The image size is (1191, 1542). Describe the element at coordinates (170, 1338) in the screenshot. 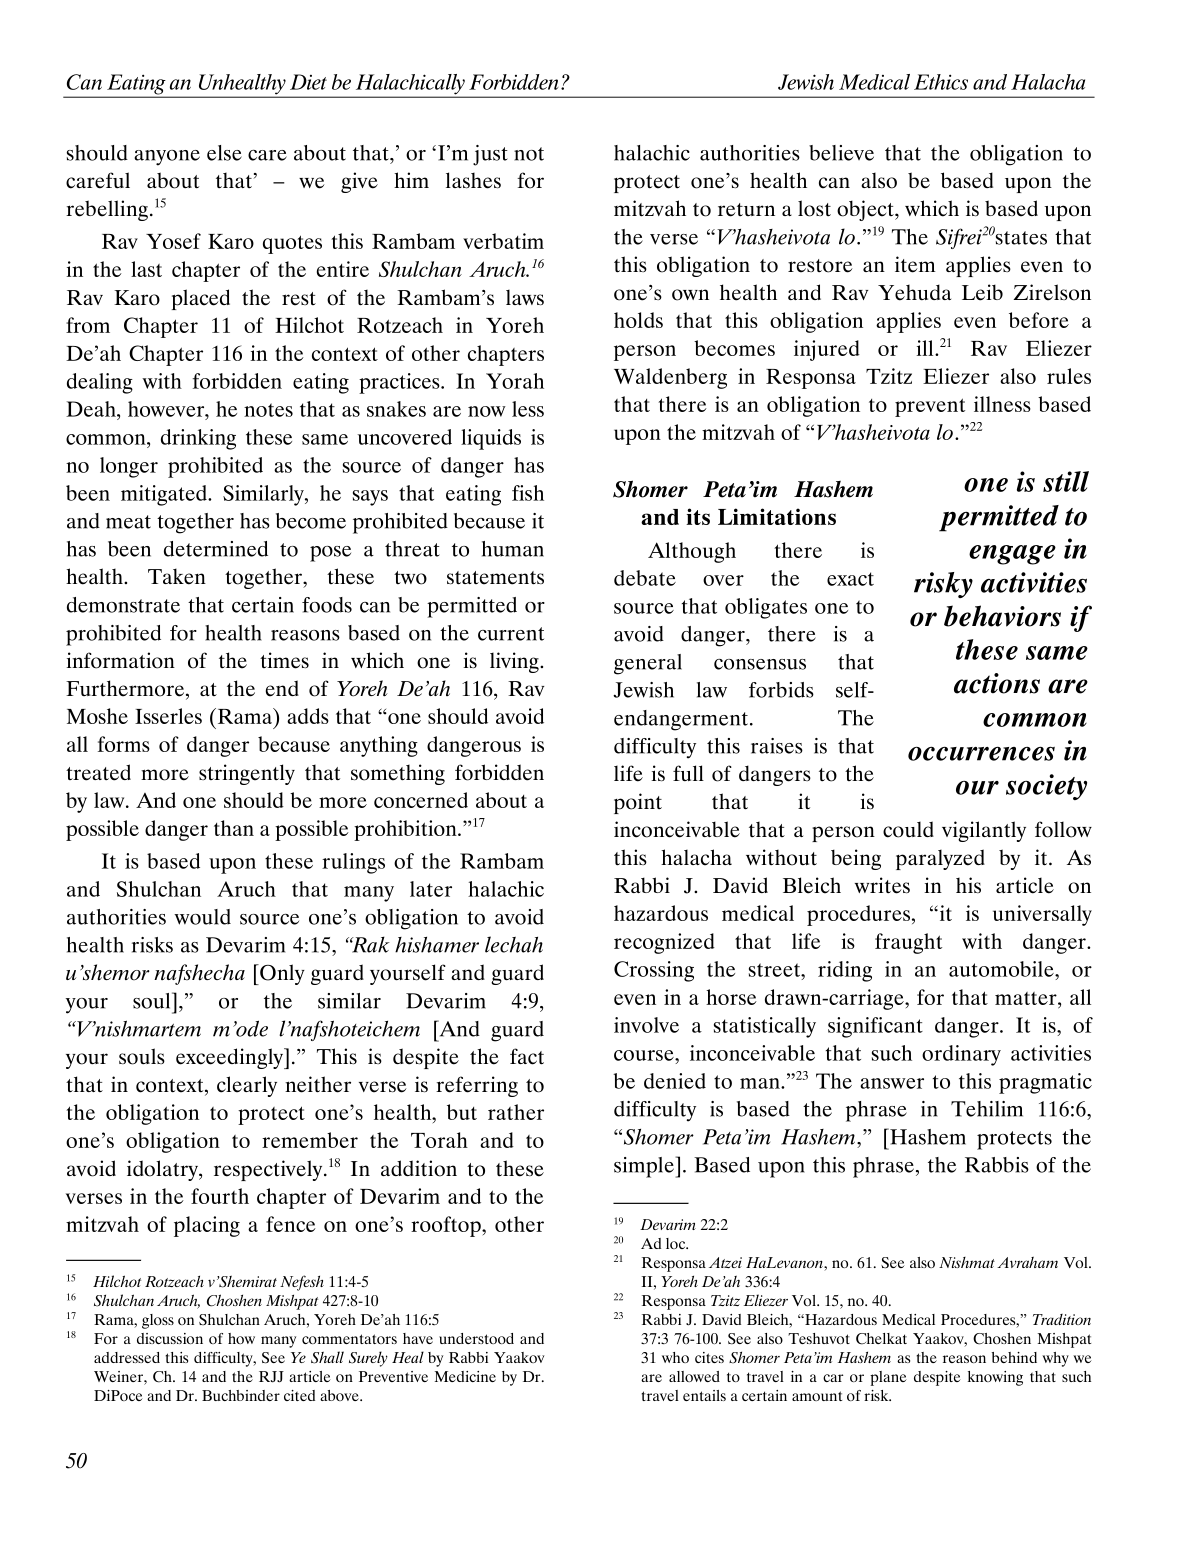

I see `discussion` at that location.
